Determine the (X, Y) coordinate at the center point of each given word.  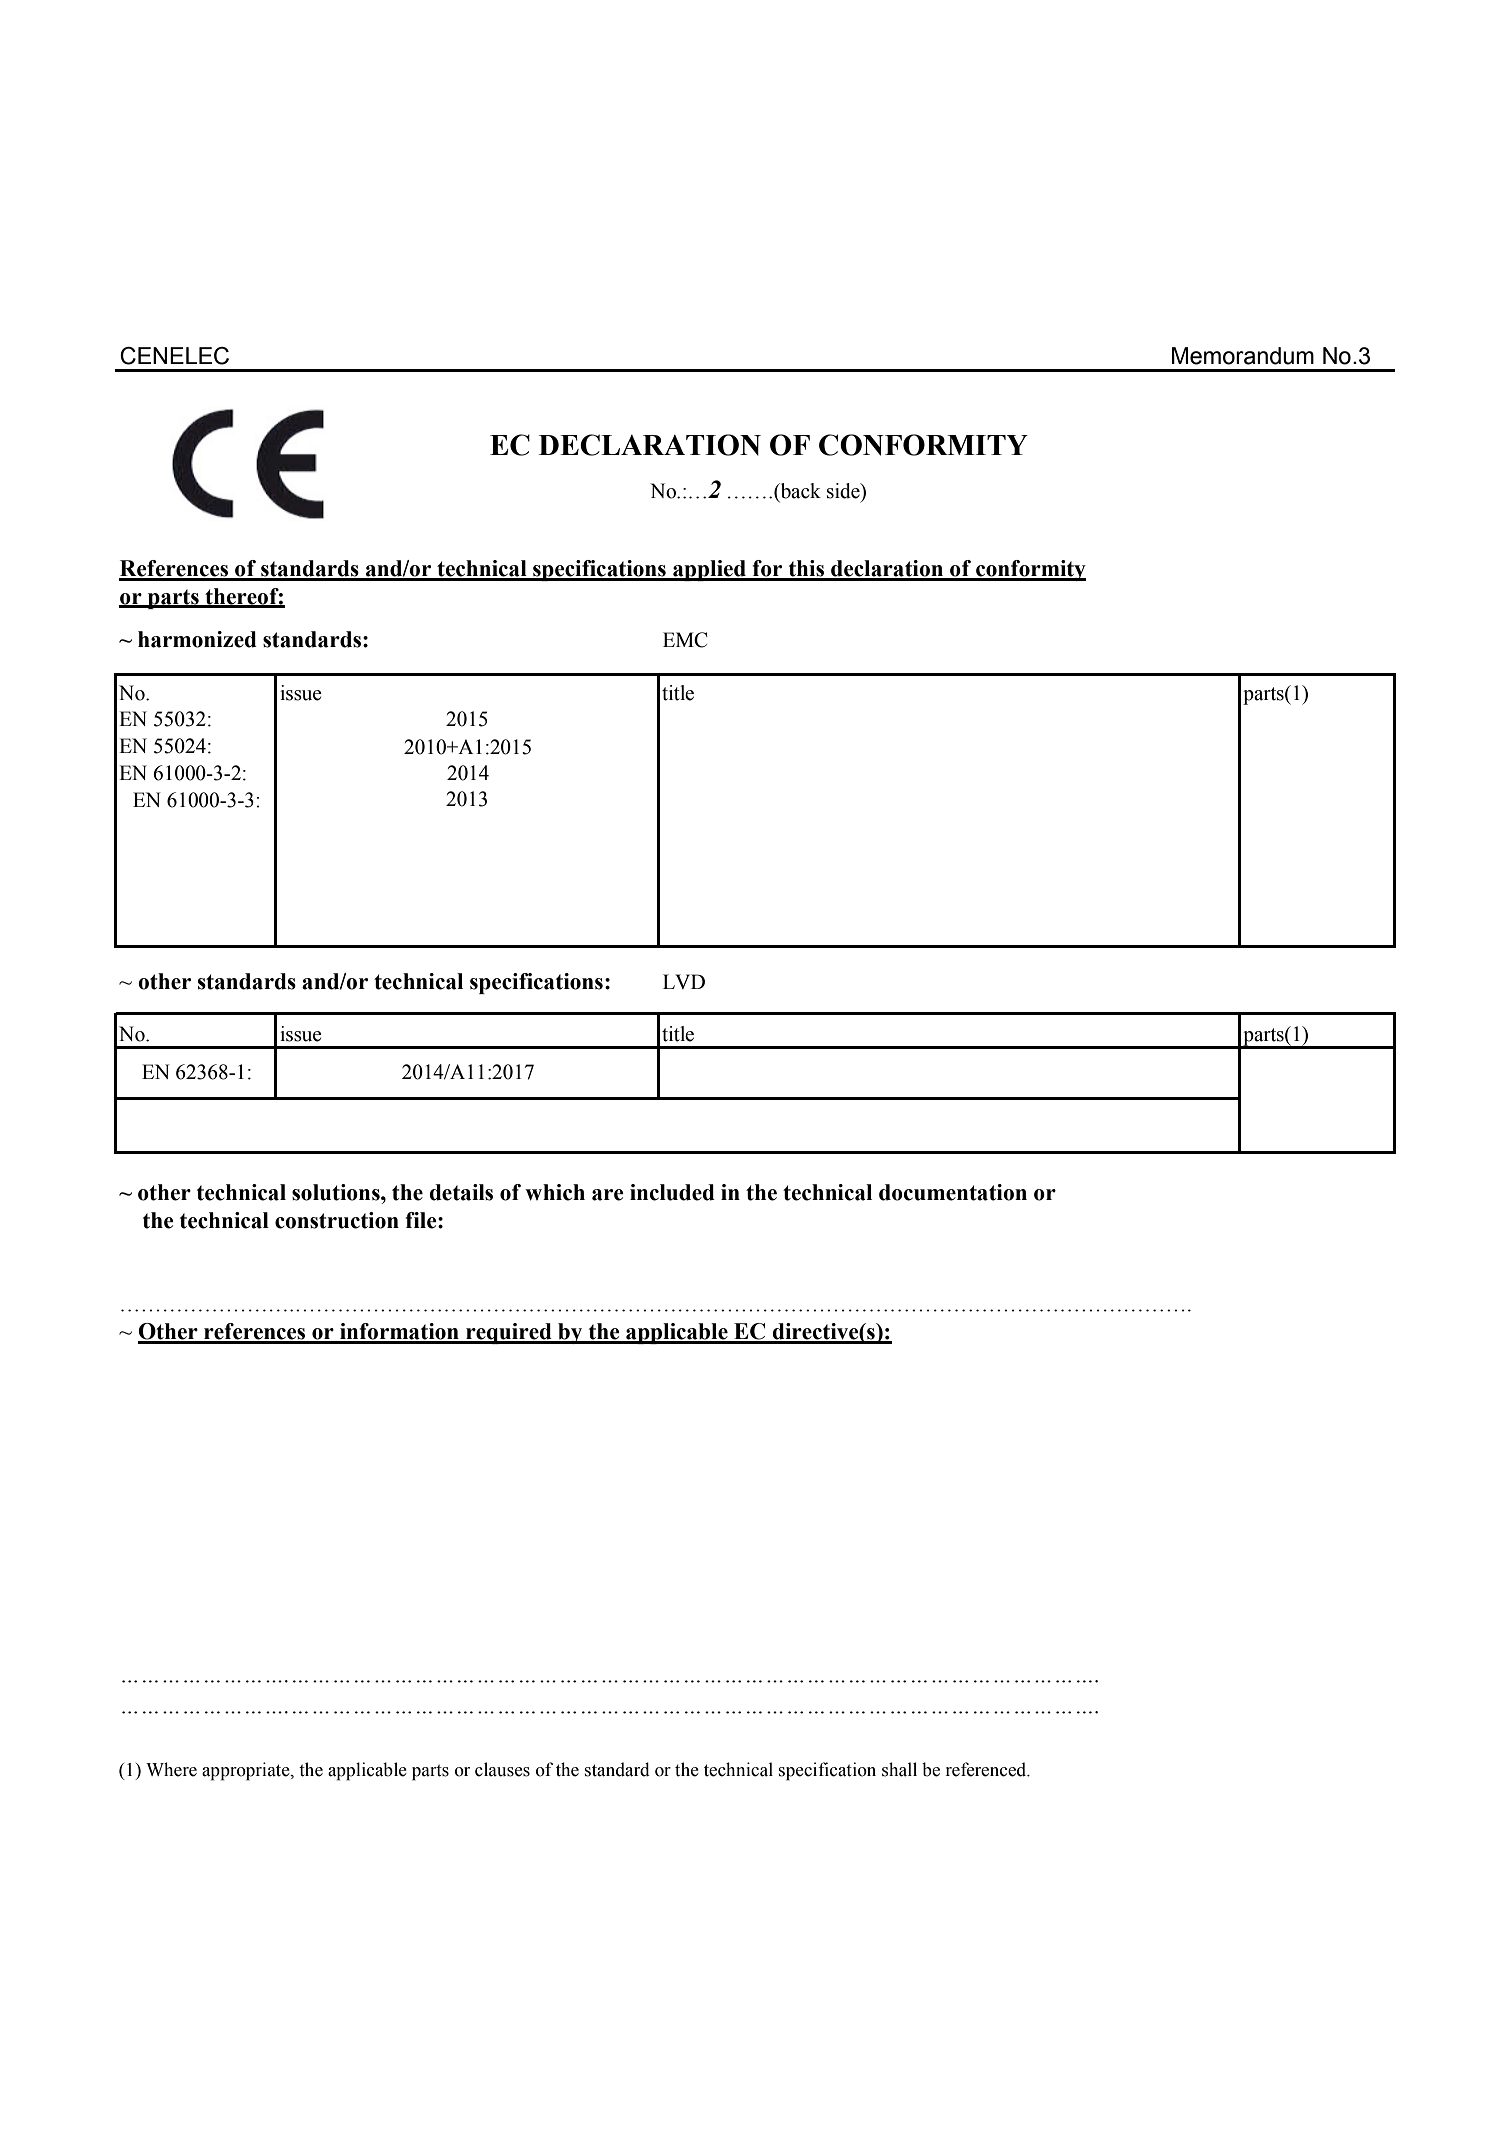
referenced (987, 1769)
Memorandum (1243, 356)
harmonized (197, 639)
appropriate (247, 1771)
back (799, 492)
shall (899, 1769)
